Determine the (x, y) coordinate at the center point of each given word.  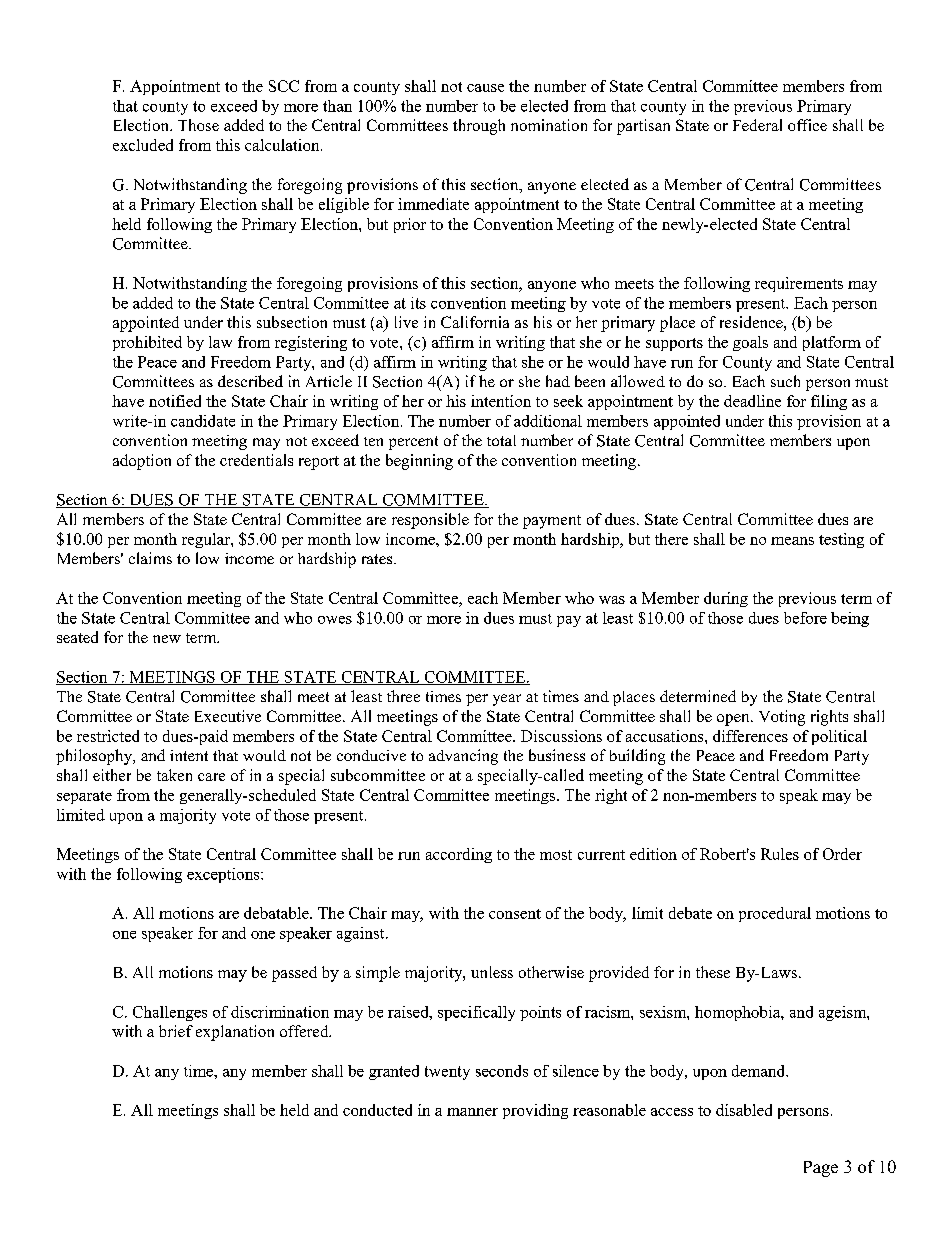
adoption (142, 462)
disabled (744, 1110)
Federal (757, 125)
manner (472, 1112)
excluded (143, 145)
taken (174, 775)
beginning (419, 462)
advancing (463, 757)
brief (176, 1031)
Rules (780, 854)
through (479, 127)
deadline (752, 401)
